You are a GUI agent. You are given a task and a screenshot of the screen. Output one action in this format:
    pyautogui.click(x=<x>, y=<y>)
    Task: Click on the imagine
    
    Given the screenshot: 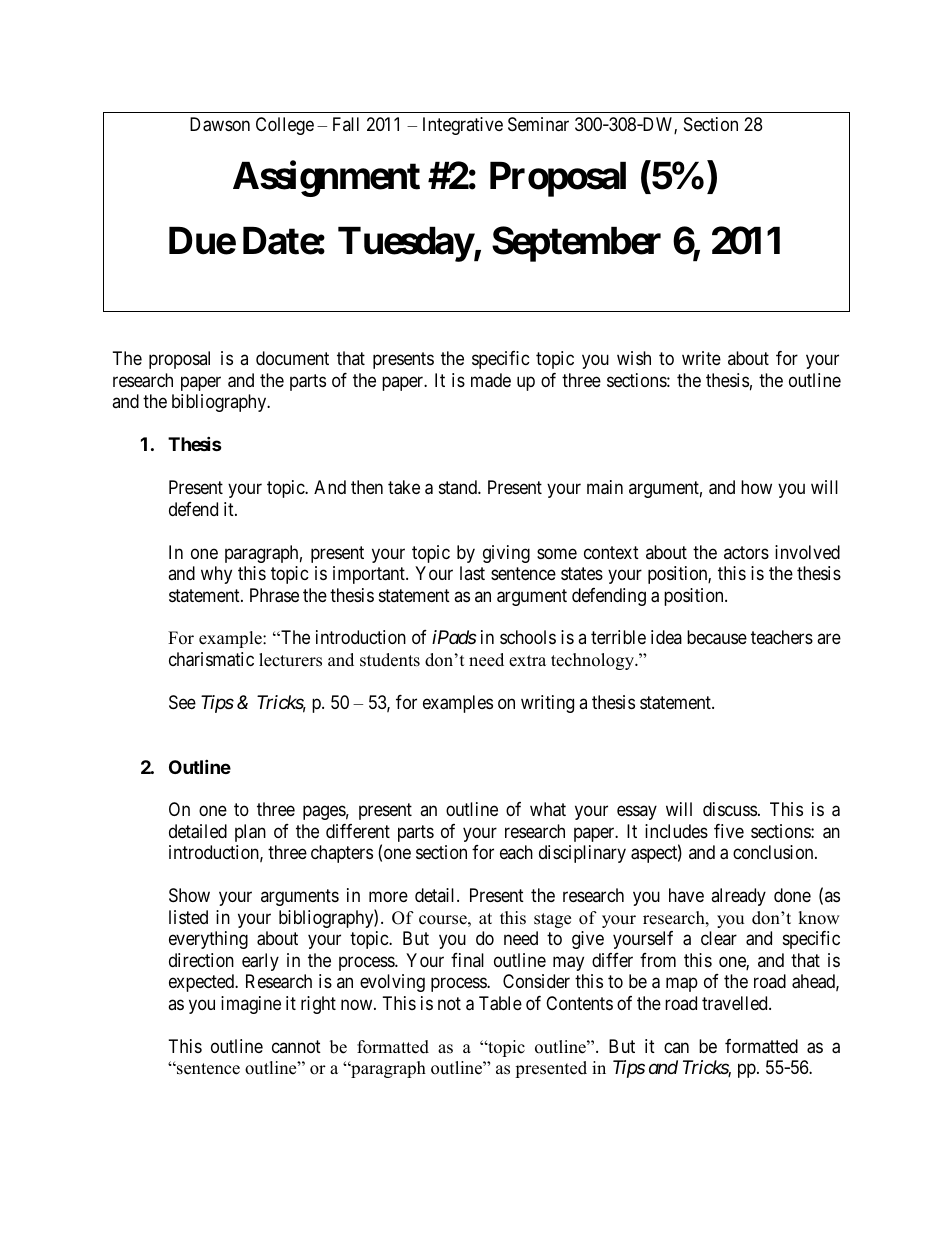 What is the action you would take?
    pyautogui.click(x=251, y=1005)
